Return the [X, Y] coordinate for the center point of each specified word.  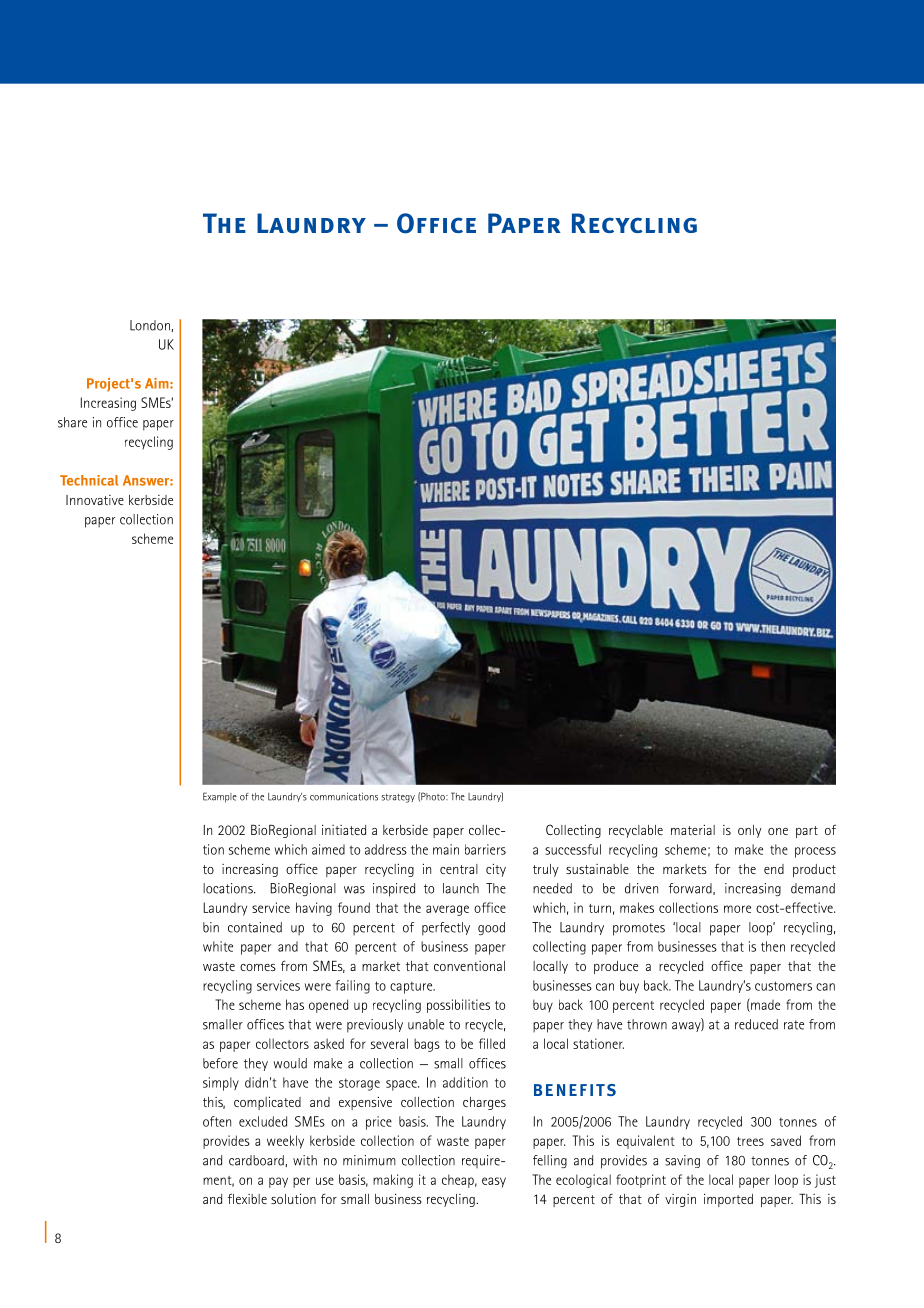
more [737, 909]
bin [211, 927]
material [693, 830]
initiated [344, 830]
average [447, 910]
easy [494, 1182]
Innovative [95, 500]
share [72, 422]
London [151, 326]
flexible [247, 1198]
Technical [89, 480]
